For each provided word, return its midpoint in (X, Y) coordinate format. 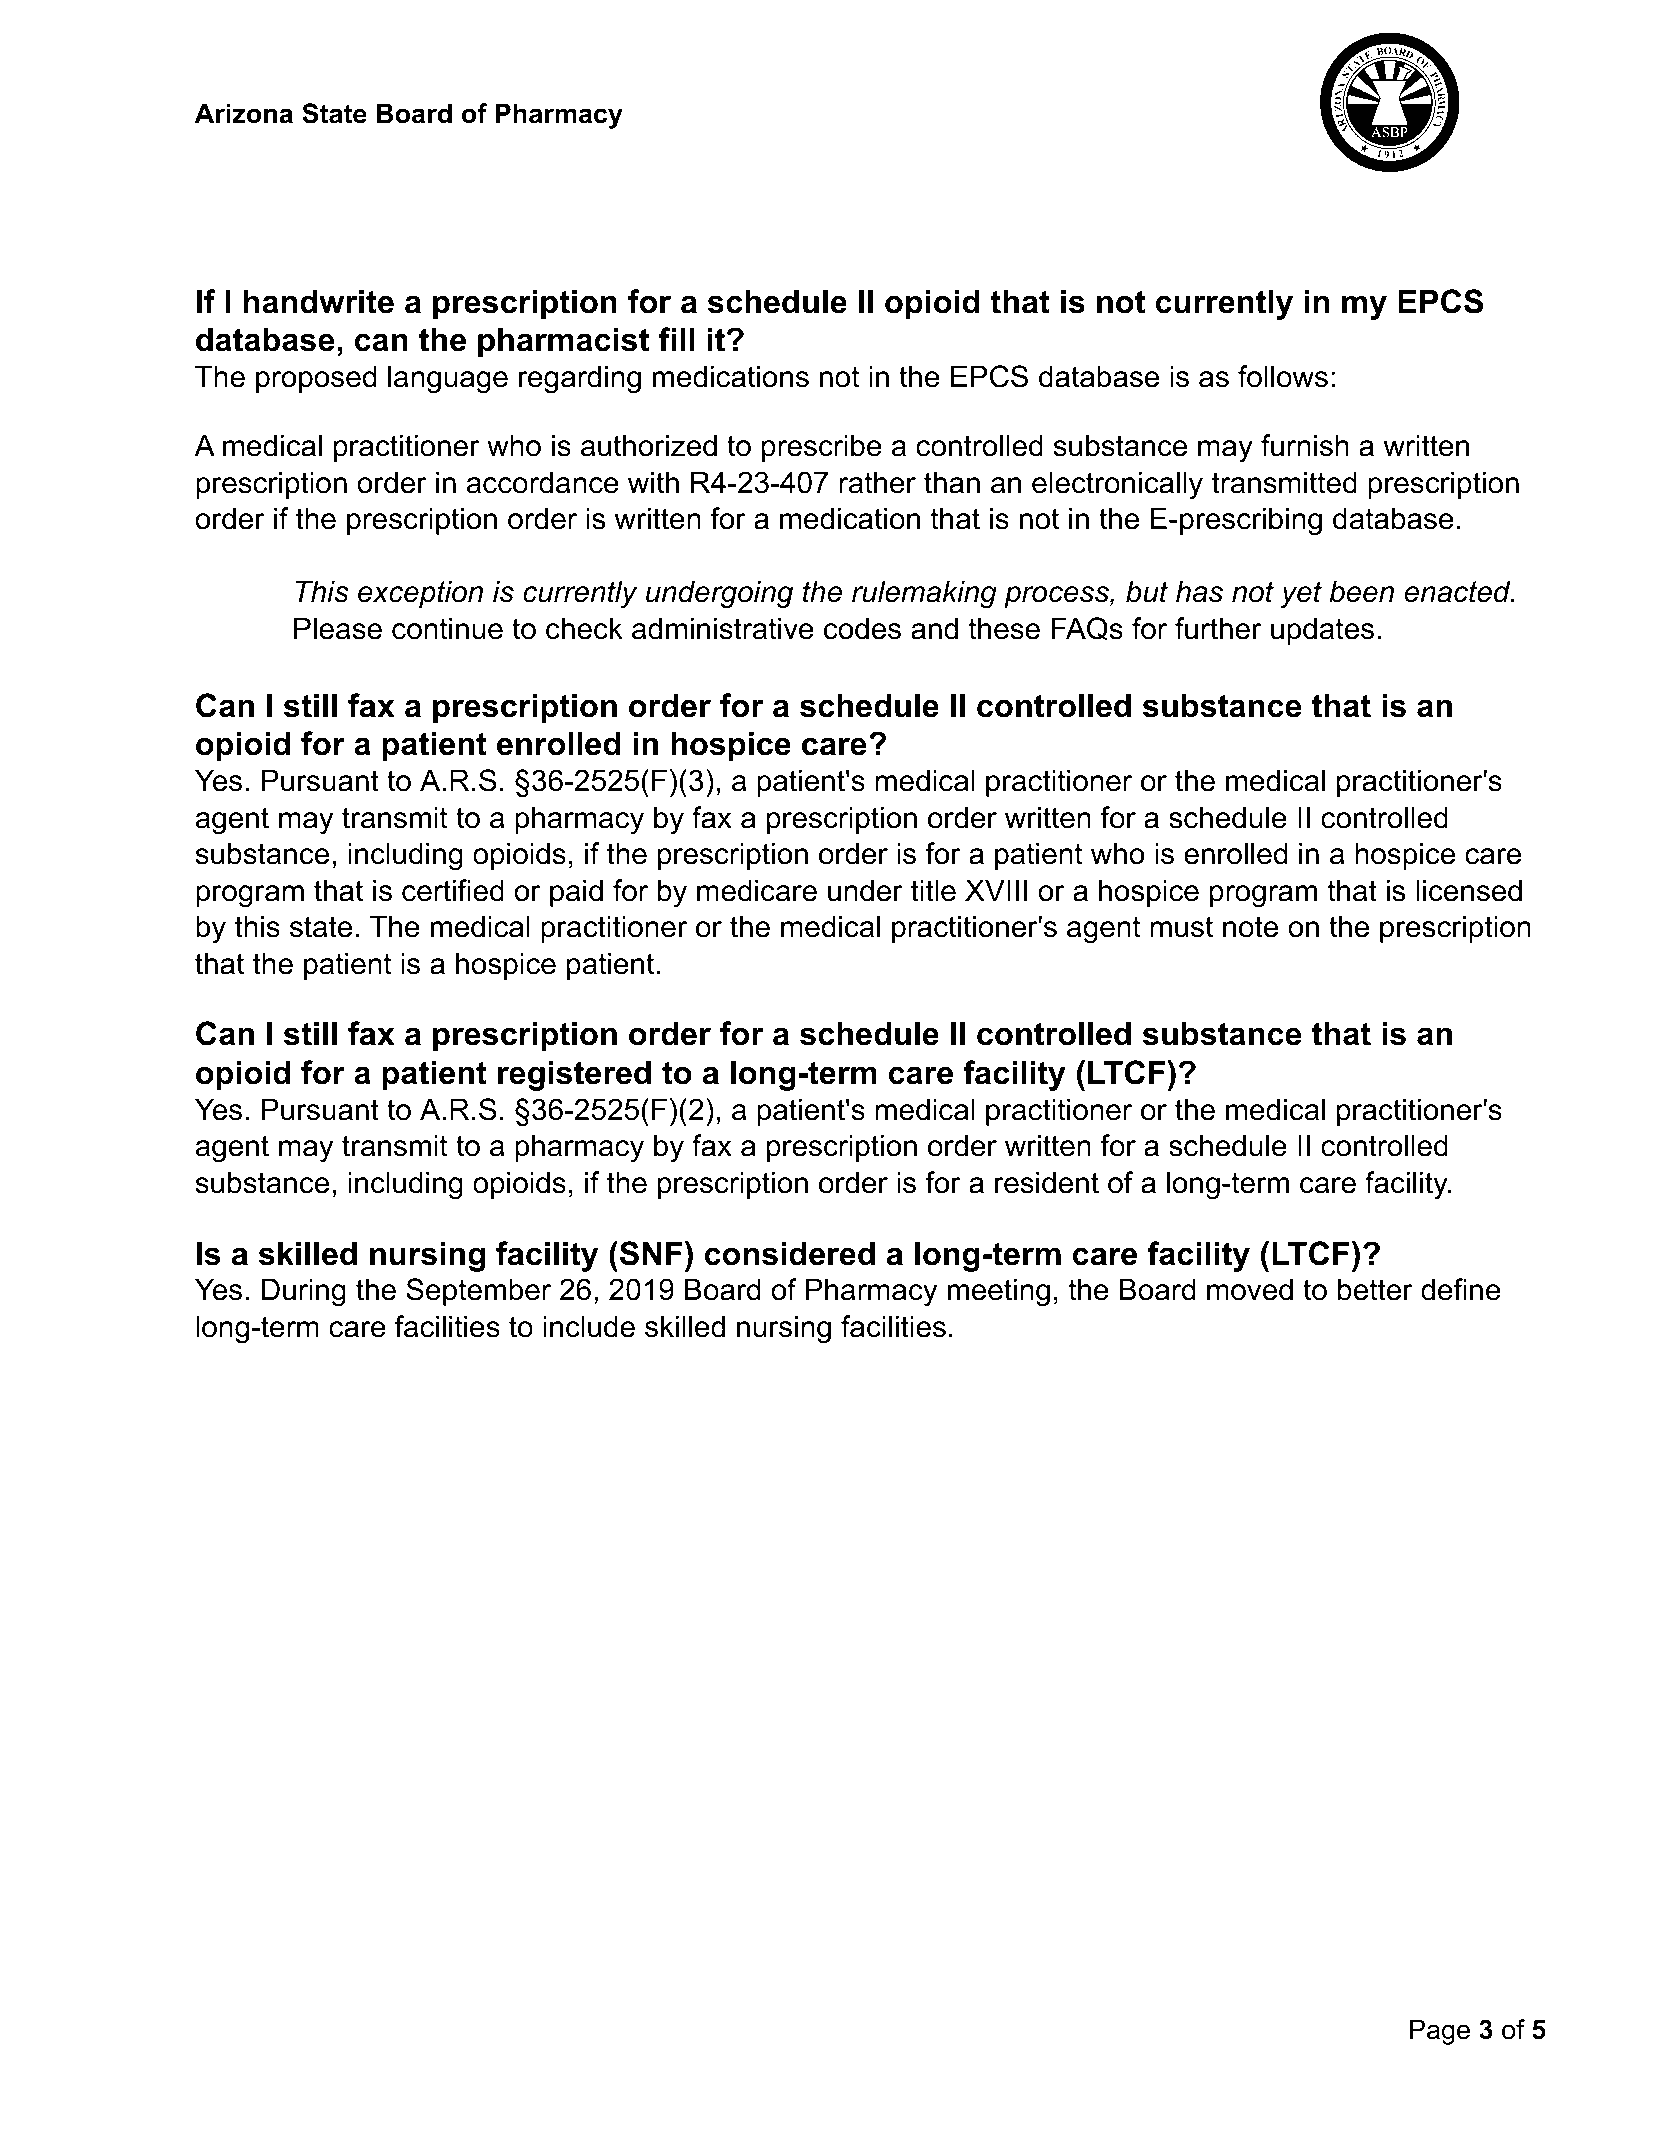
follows (1283, 376)
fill (676, 339)
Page (1440, 2032)
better (1375, 1289)
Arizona (244, 113)
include (589, 1326)
